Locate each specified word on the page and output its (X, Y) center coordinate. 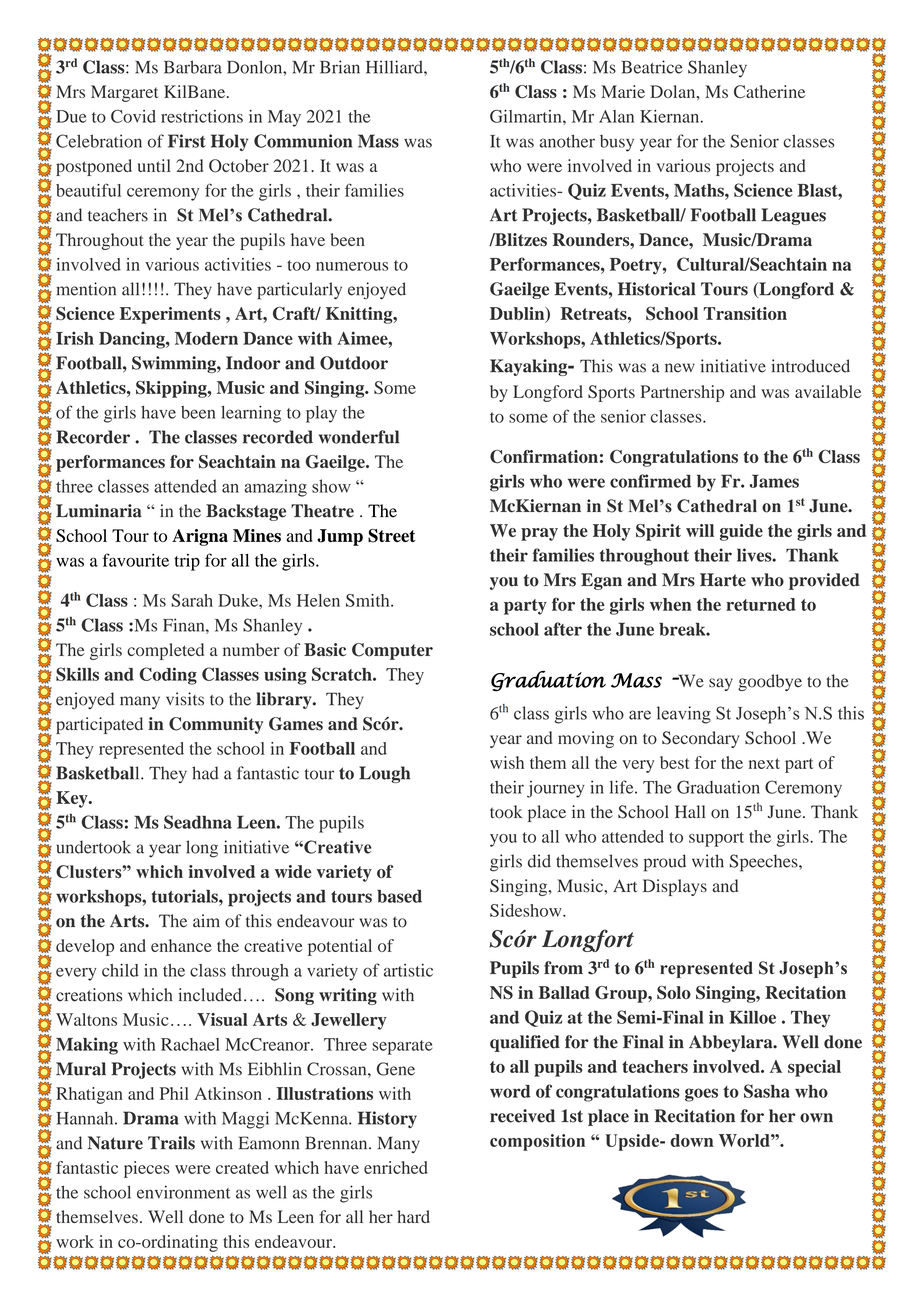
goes (701, 1095)
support (716, 839)
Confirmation (544, 456)
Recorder (93, 437)
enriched (396, 1167)
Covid (133, 116)
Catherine (769, 91)
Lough (384, 774)
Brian (340, 67)
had (205, 773)
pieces (147, 1169)
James (774, 481)
